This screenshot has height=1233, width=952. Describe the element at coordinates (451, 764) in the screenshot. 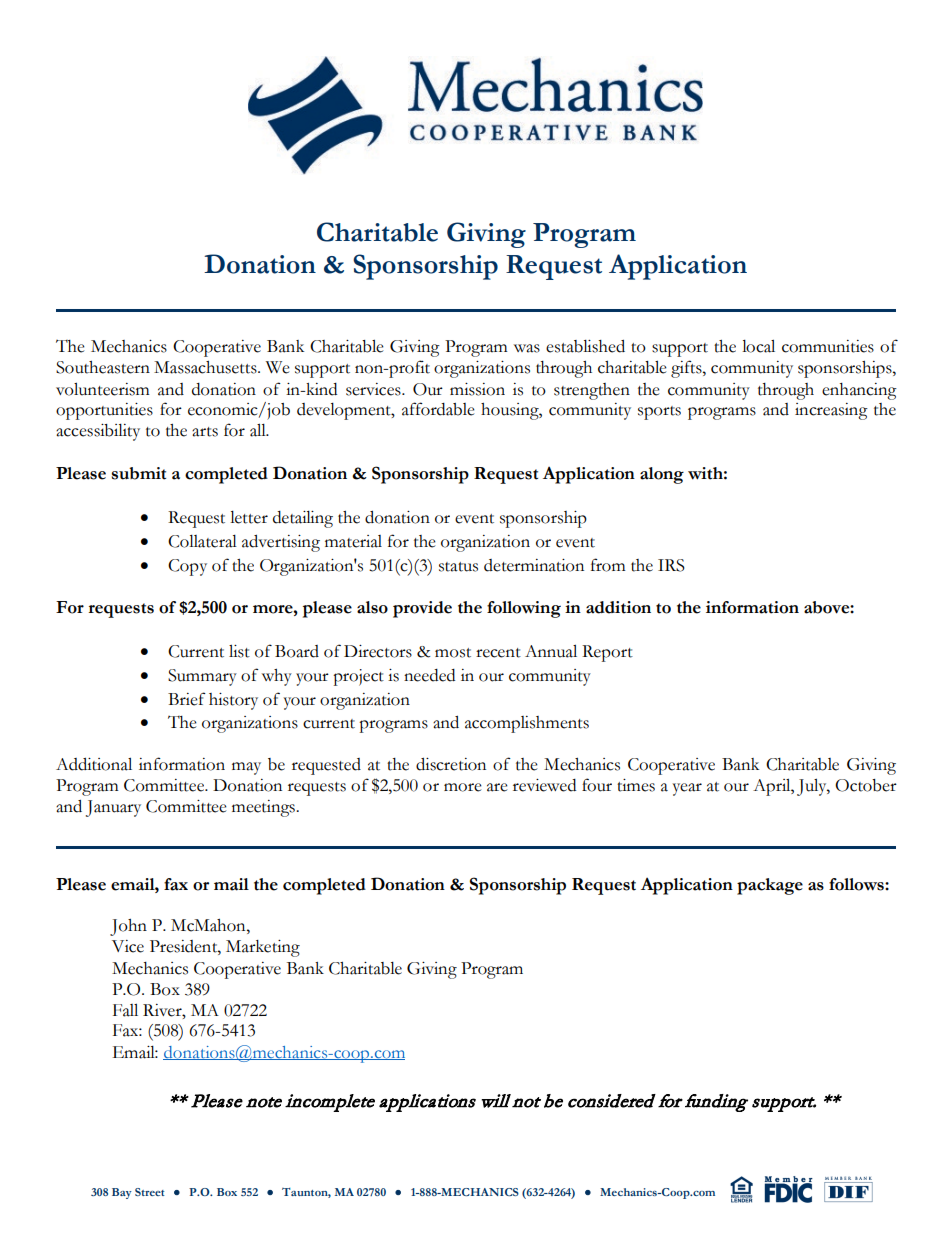

I see `discretion` at that location.
